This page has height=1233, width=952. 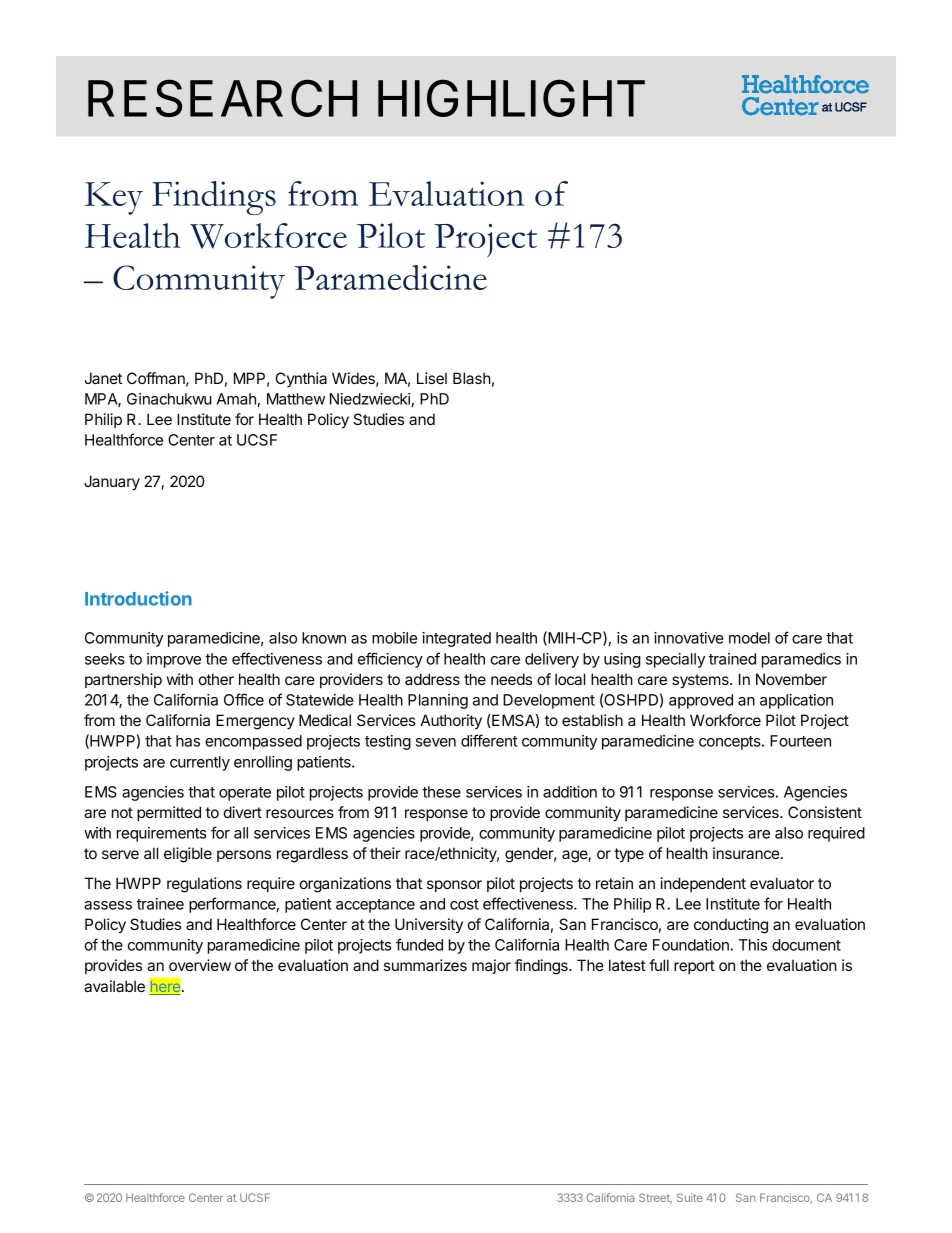 I want to click on Niedzwiecki, so click(x=370, y=399).
